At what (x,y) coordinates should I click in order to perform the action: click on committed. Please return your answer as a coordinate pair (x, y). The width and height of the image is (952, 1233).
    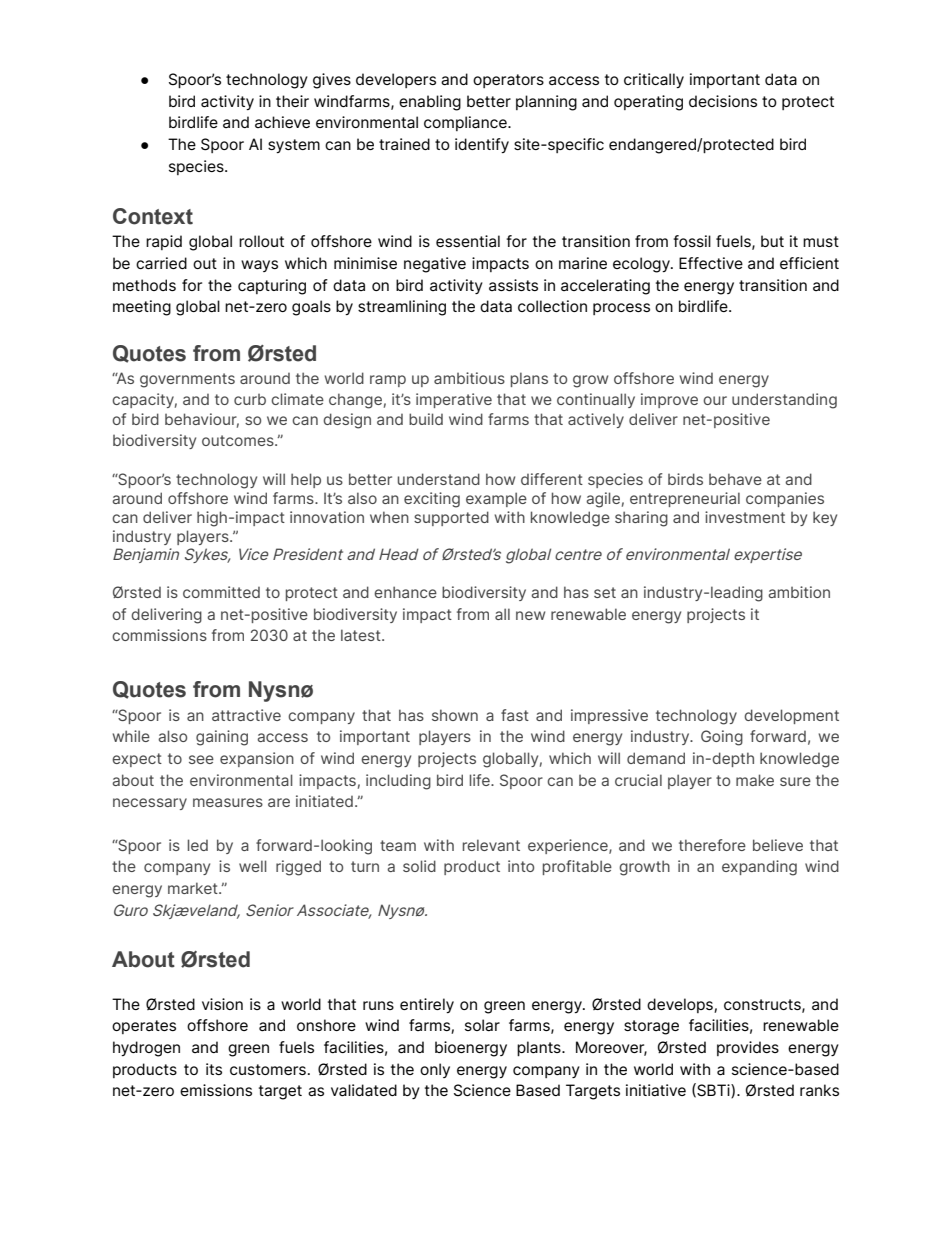
    Looking at the image, I should click on (221, 592).
